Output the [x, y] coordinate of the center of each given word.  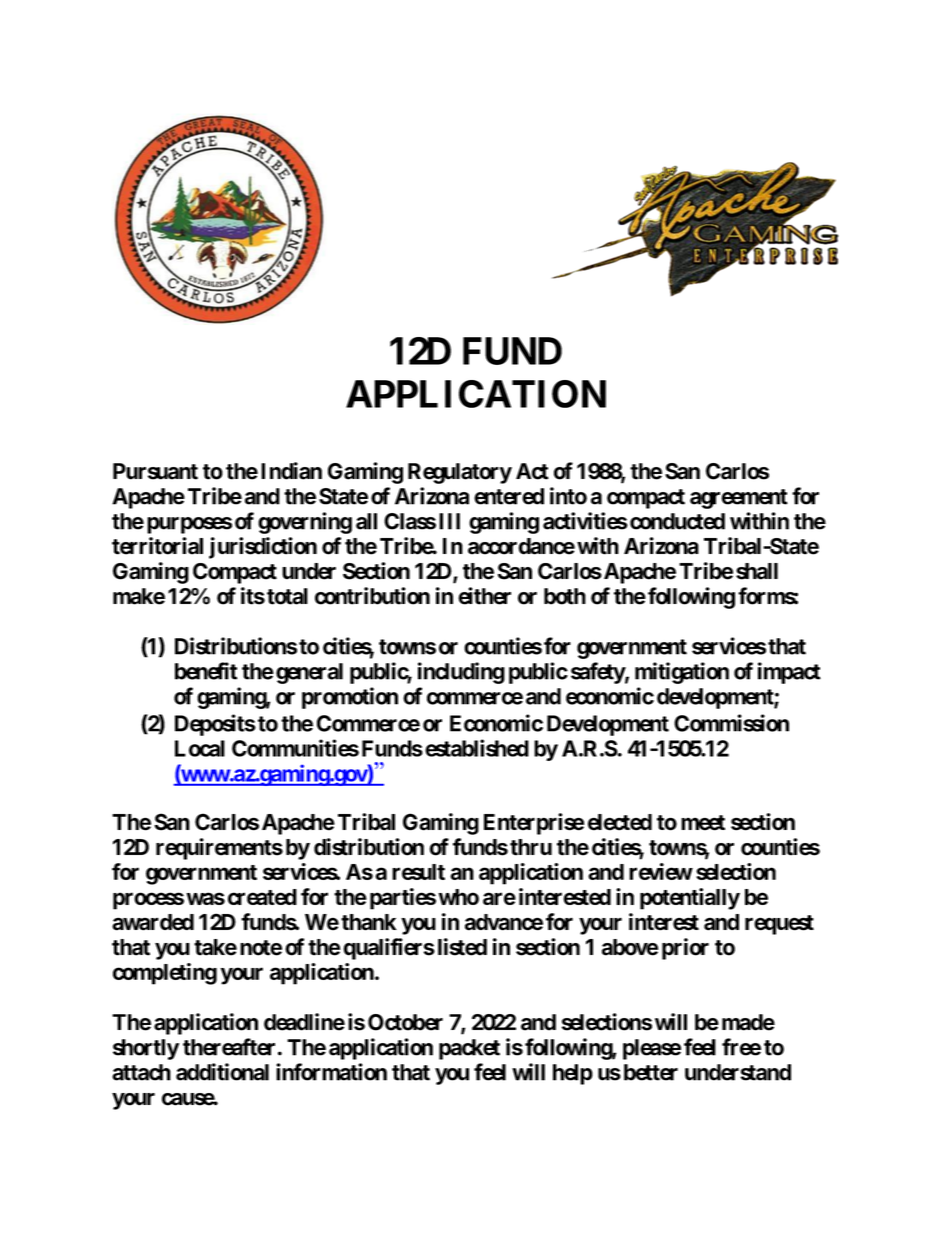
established [477, 748]
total [287, 596]
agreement [739, 499]
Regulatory [460, 473]
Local [200, 748]
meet [703, 823]
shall [757, 571]
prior [685, 949]
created [262, 897]
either [484, 596]
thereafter [229, 1047]
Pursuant [155, 471]
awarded [153, 922]
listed [462, 947]
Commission [731, 723]
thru [531, 847]
